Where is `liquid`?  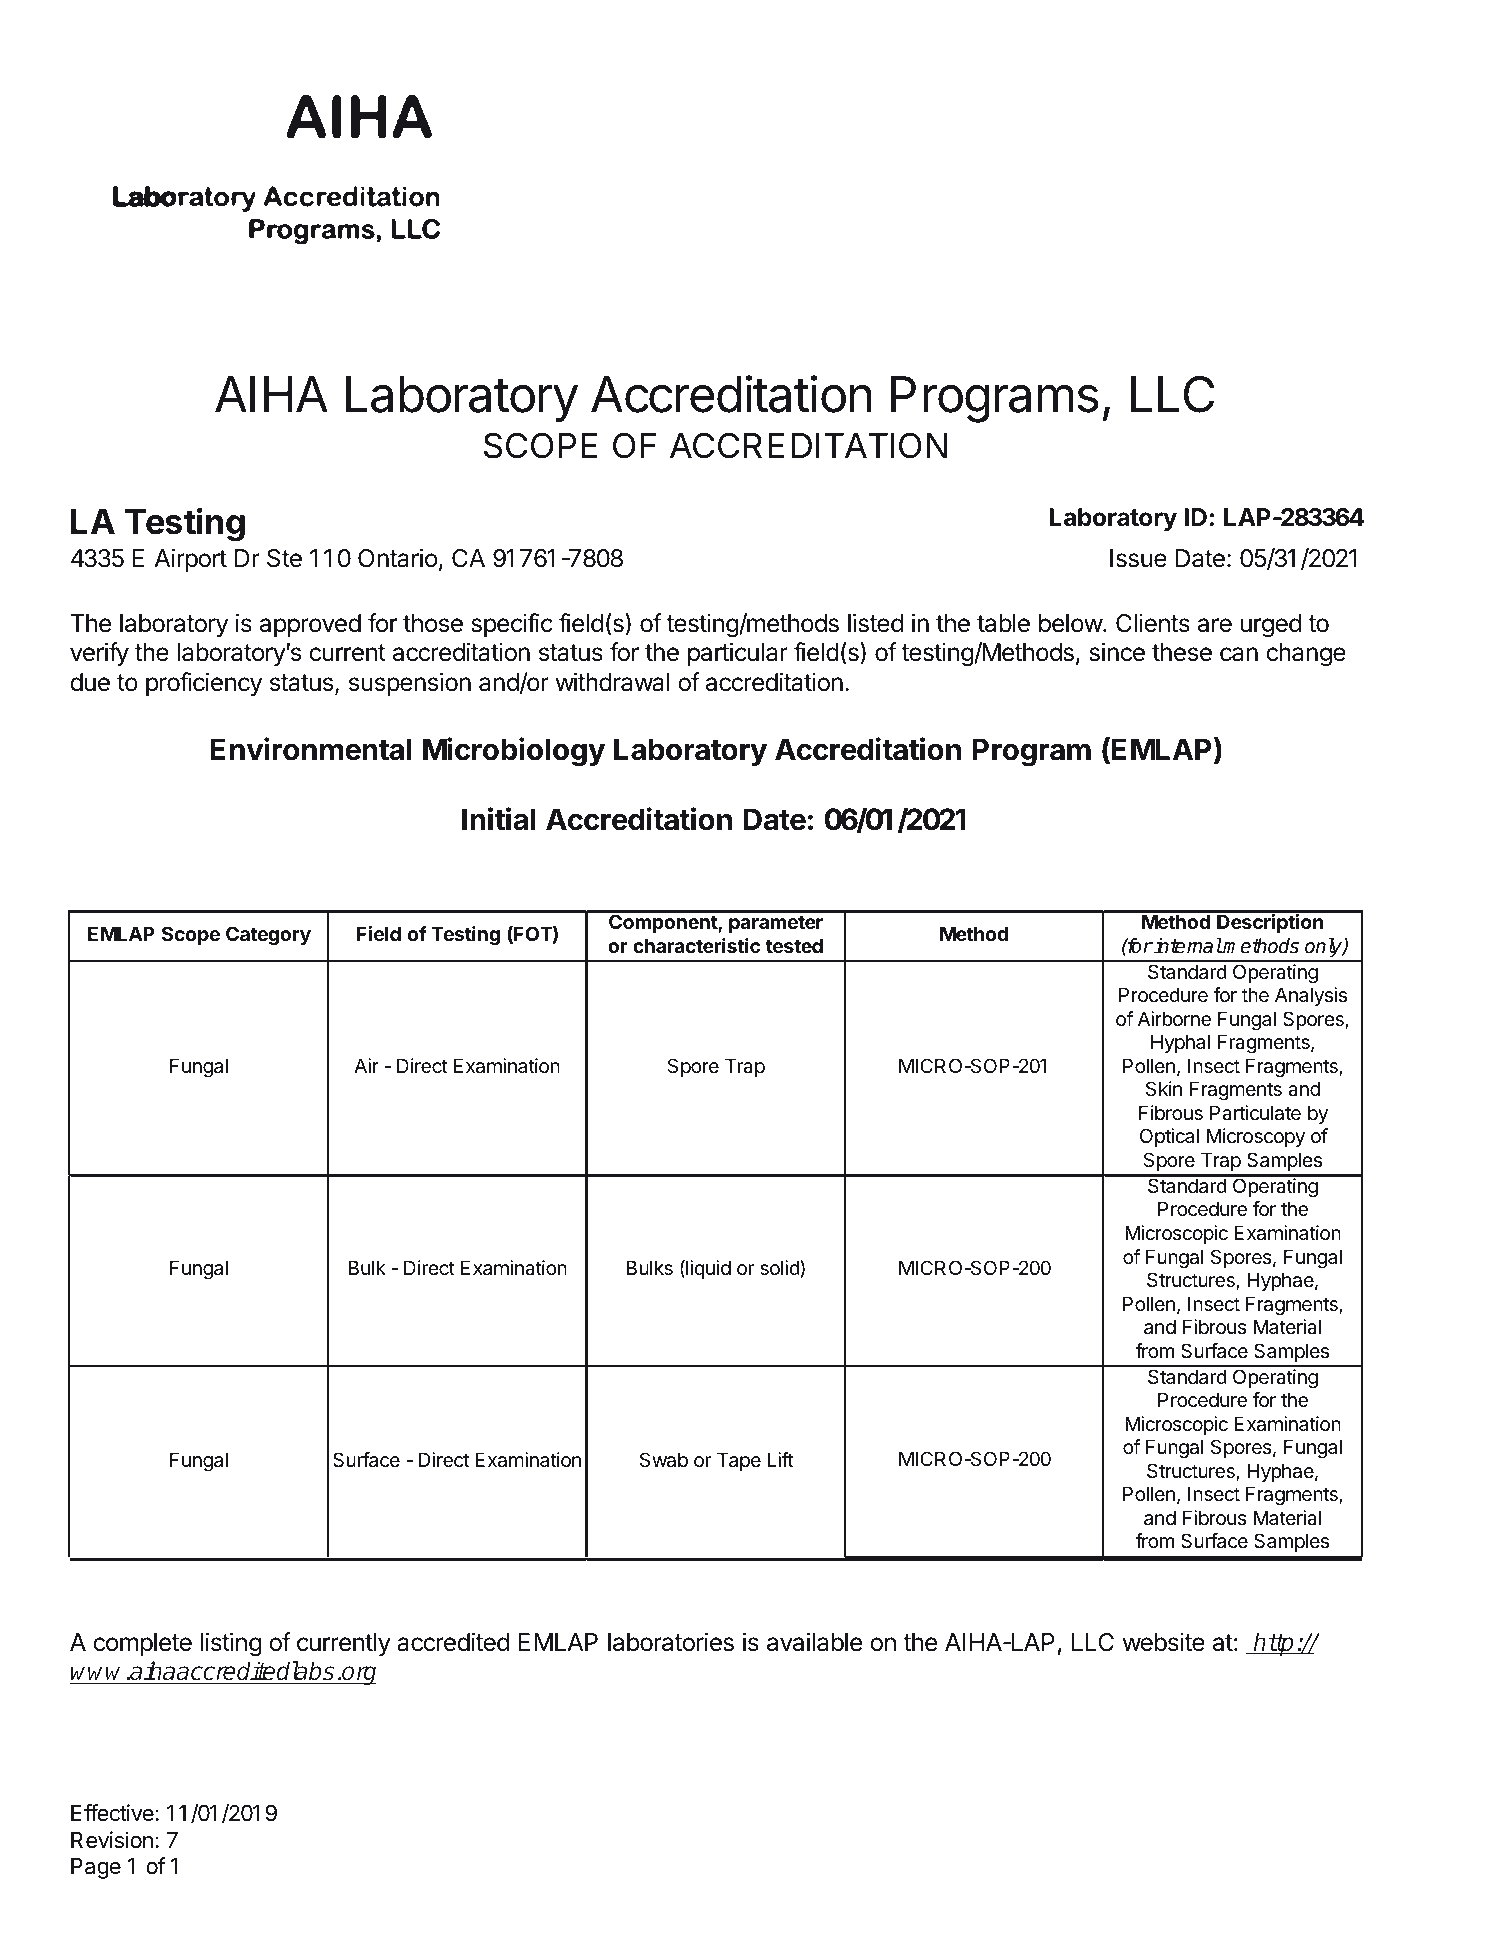 liquid is located at coordinates (707, 1269).
